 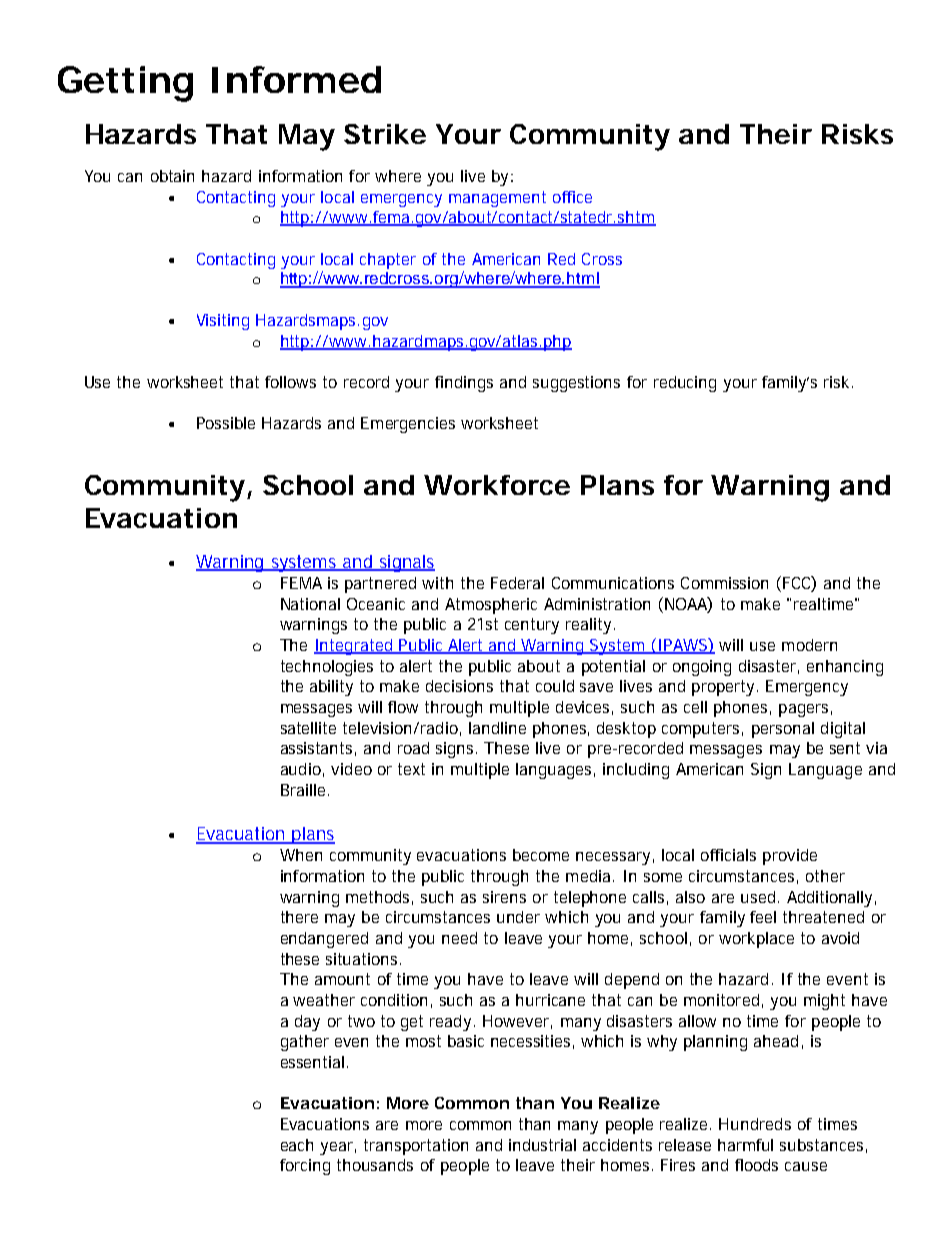 What do you see at coordinates (297, 1145) in the screenshot?
I see `each` at bounding box center [297, 1145].
